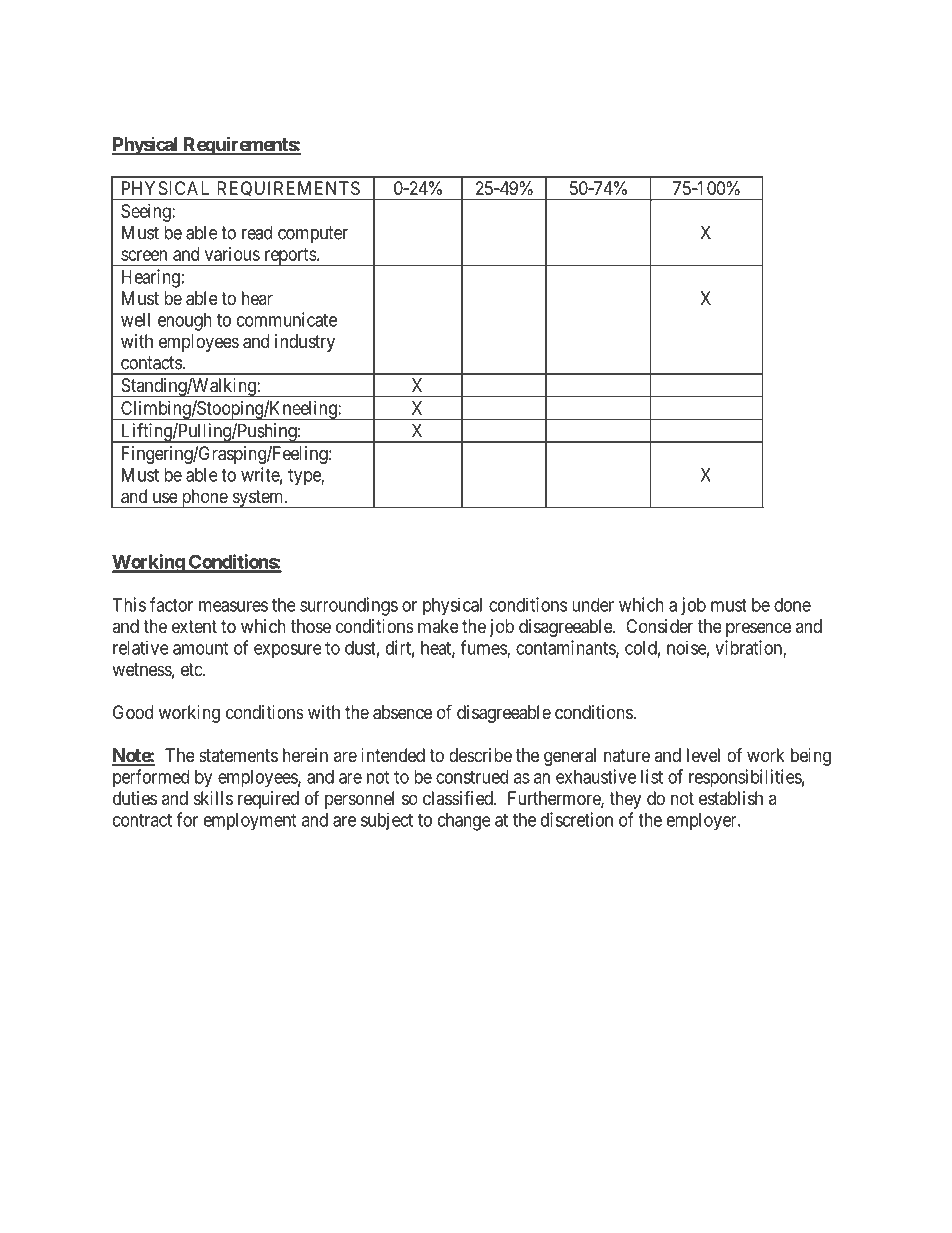 The image size is (952, 1233). Describe the element at coordinates (204, 499) in the screenshot. I see `phone` at that location.
